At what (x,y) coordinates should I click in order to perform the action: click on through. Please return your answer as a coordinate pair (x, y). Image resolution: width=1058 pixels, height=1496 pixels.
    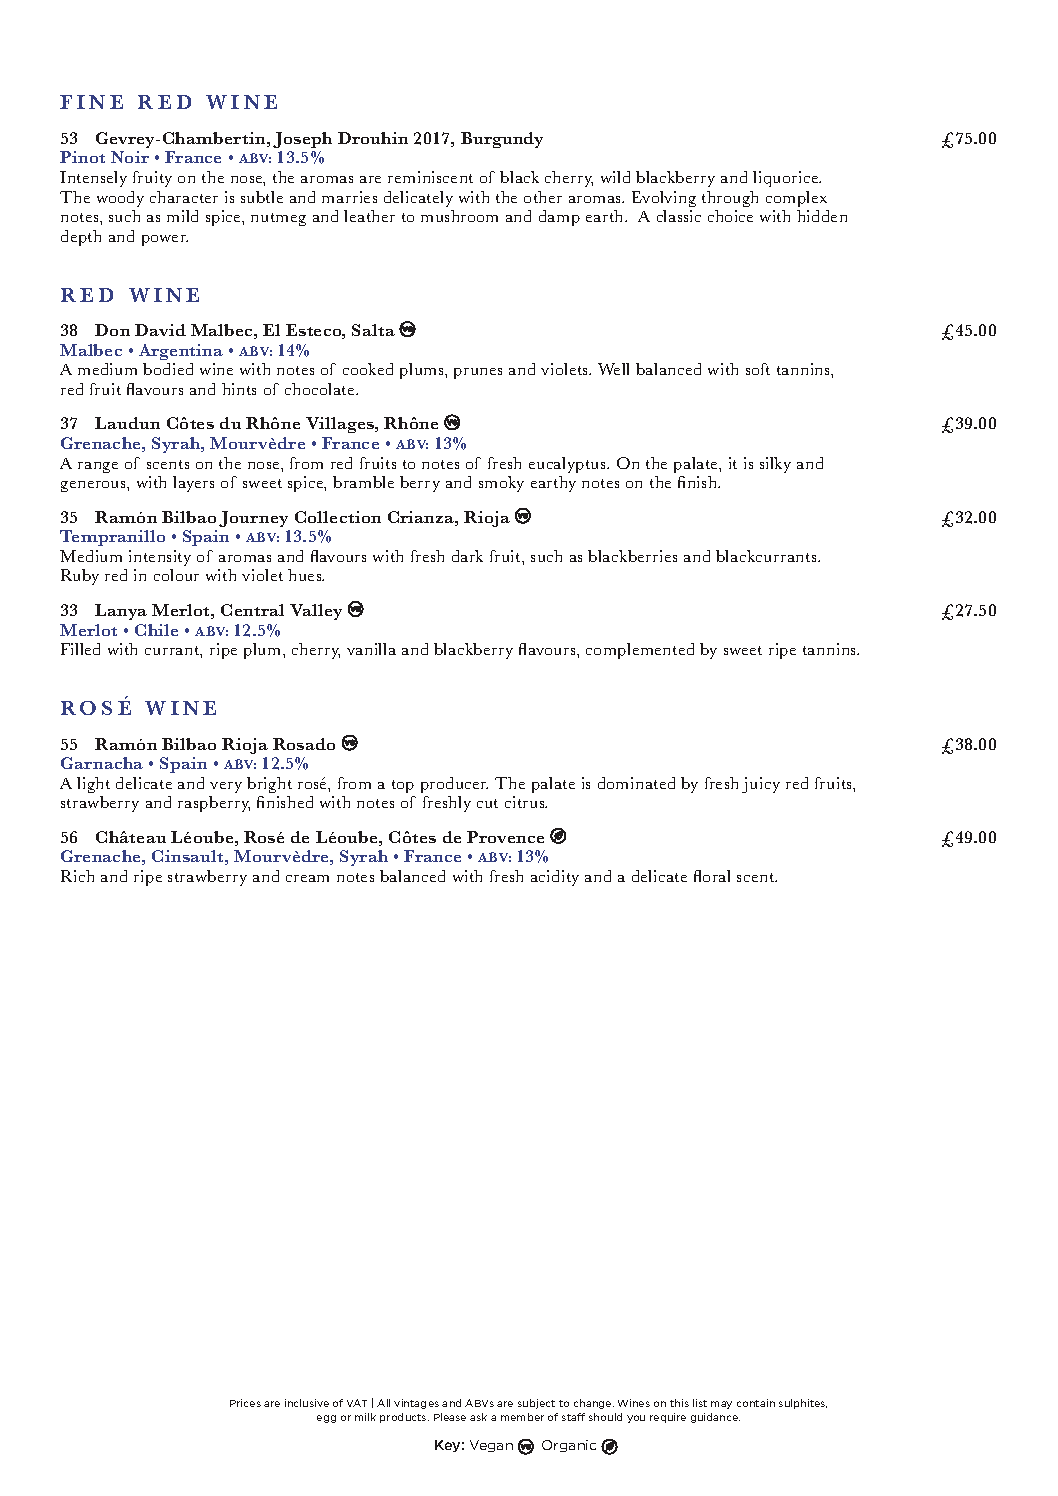
    Looking at the image, I should click on (730, 199).
